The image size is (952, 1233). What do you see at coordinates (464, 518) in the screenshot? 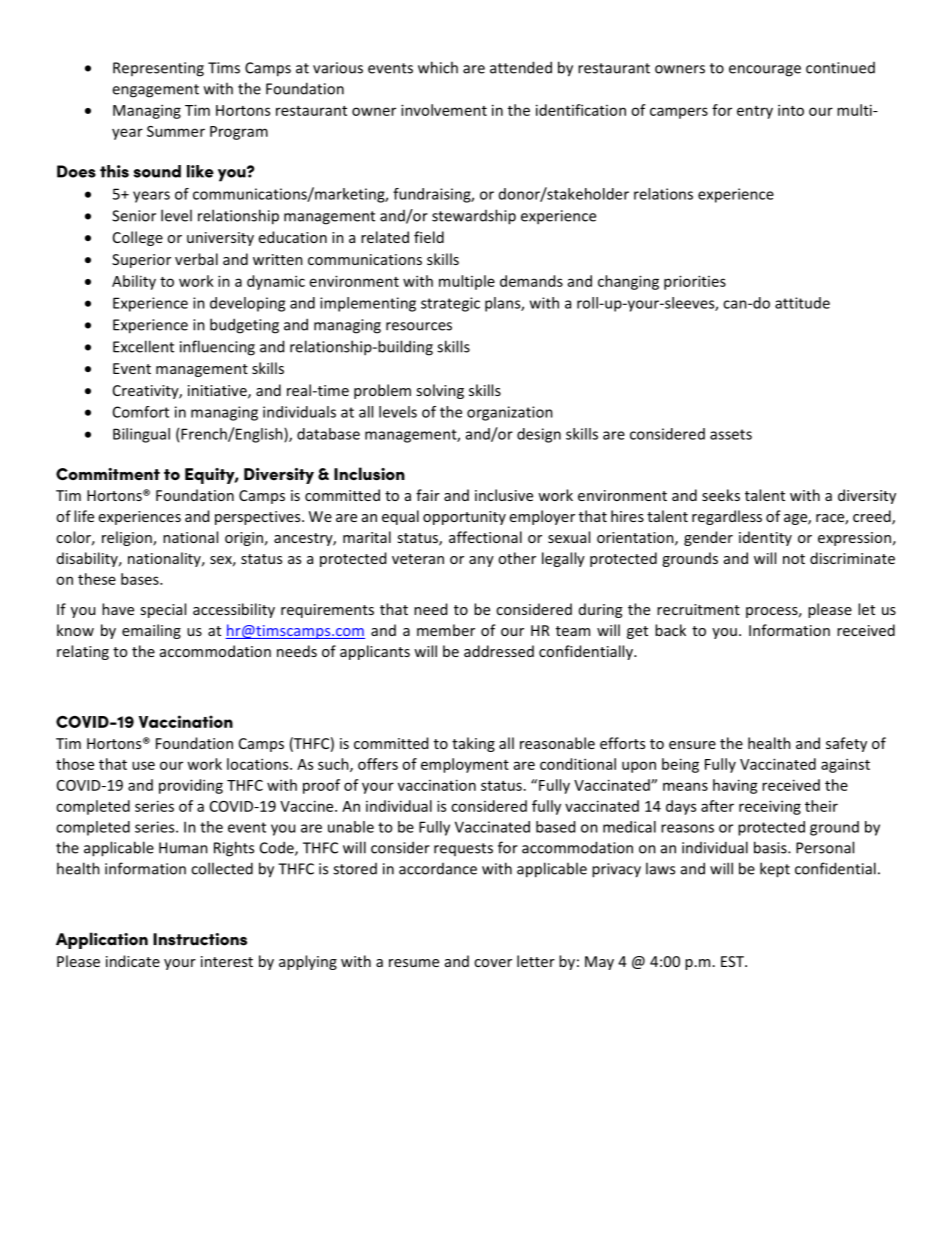
I see `opportunity` at bounding box center [464, 518].
